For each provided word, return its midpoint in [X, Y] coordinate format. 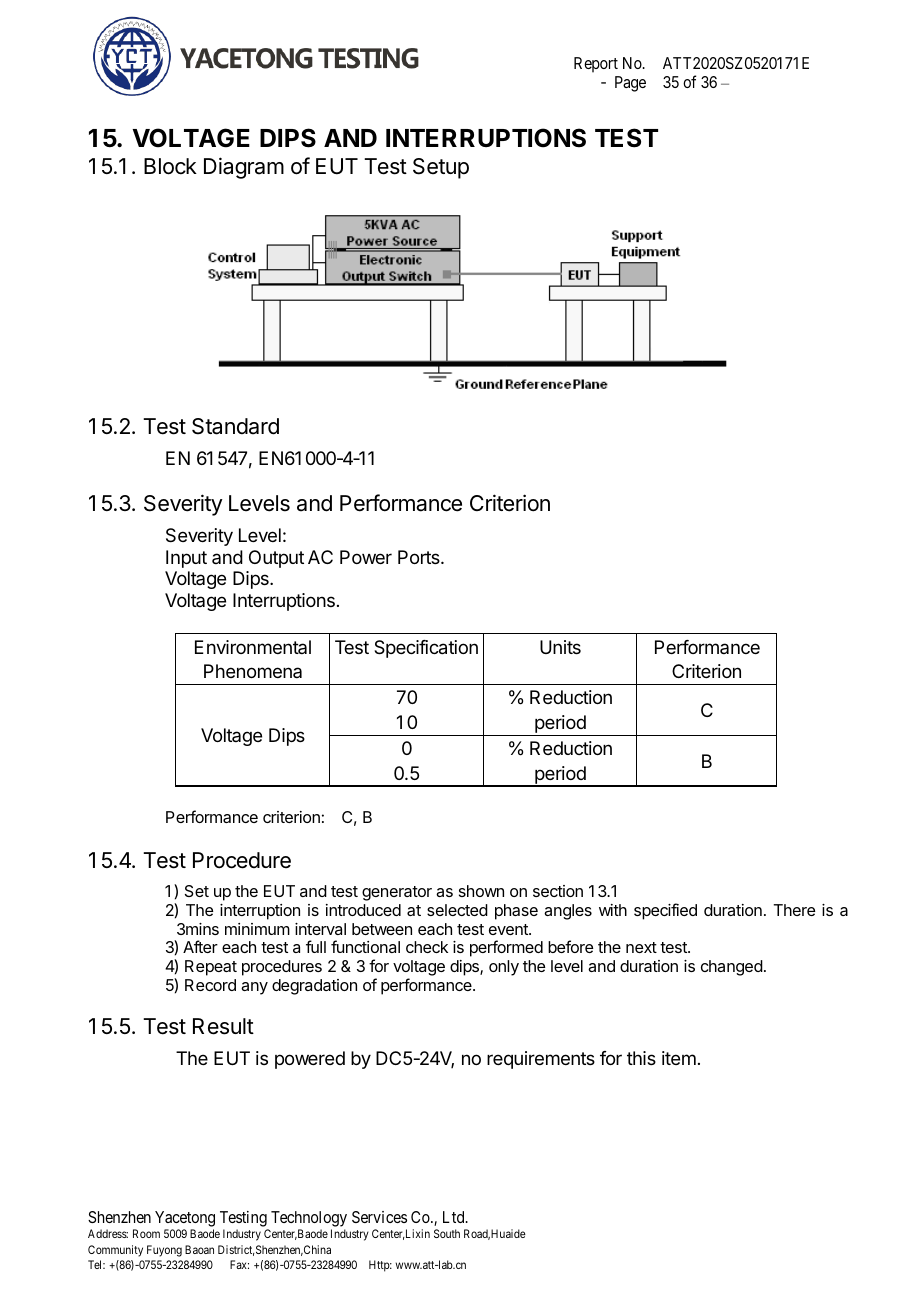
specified [665, 911]
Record [210, 985]
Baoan [199, 1249]
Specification [426, 649]
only [504, 968]
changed [732, 968]
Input [186, 559]
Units [560, 647]
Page [630, 84]
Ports [420, 557]
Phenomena [253, 671]
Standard [235, 426]
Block [170, 166]
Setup [441, 168]
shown [481, 891]
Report [596, 65]
